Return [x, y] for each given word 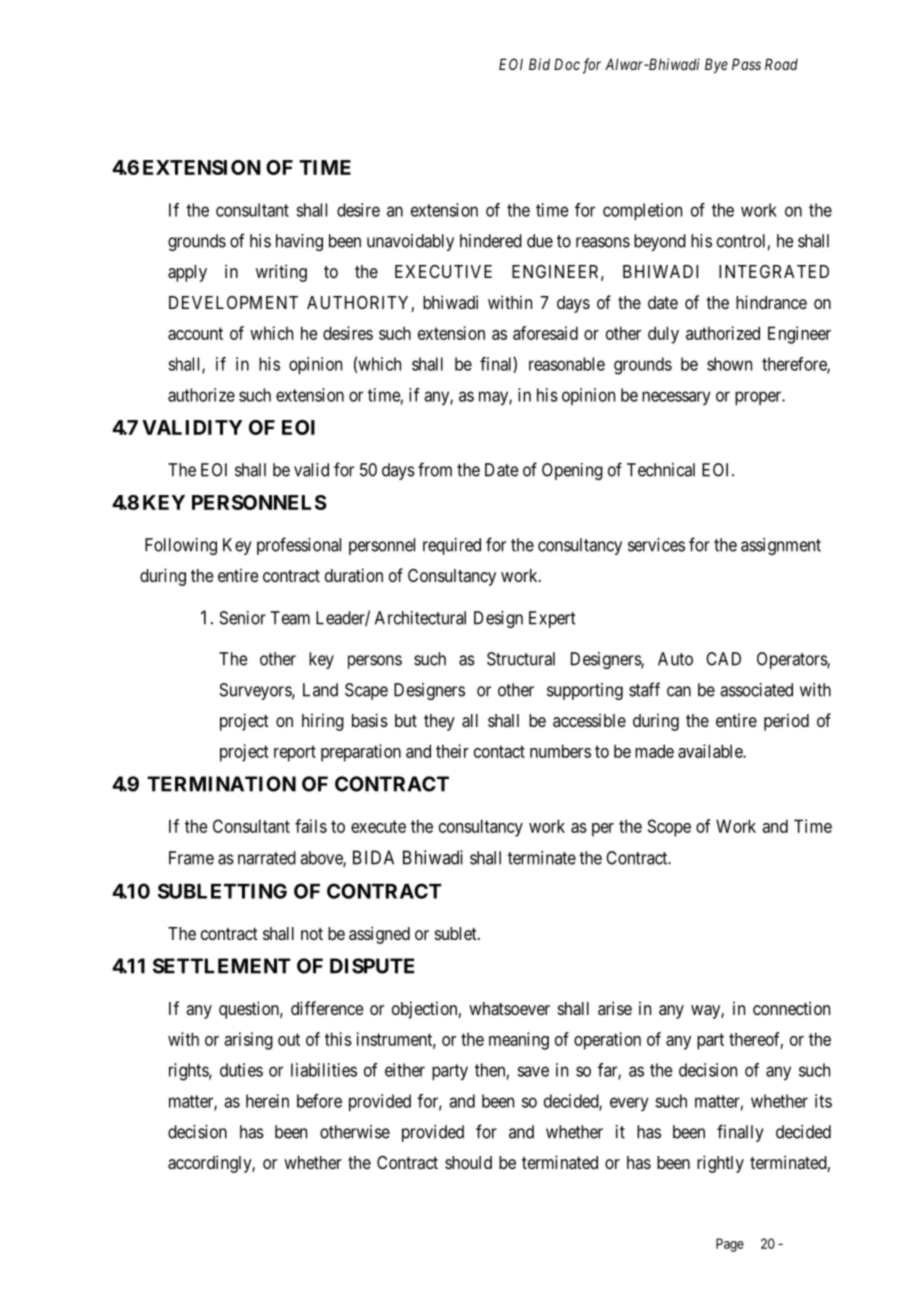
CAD [723, 659]
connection [791, 1008]
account [195, 333]
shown [729, 364]
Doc [567, 64]
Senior [243, 618]
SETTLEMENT [221, 966]
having [299, 242]
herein [267, 1101]
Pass [746, 64]
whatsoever [509, 1009]
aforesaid [545, 333]
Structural [521, 659]
